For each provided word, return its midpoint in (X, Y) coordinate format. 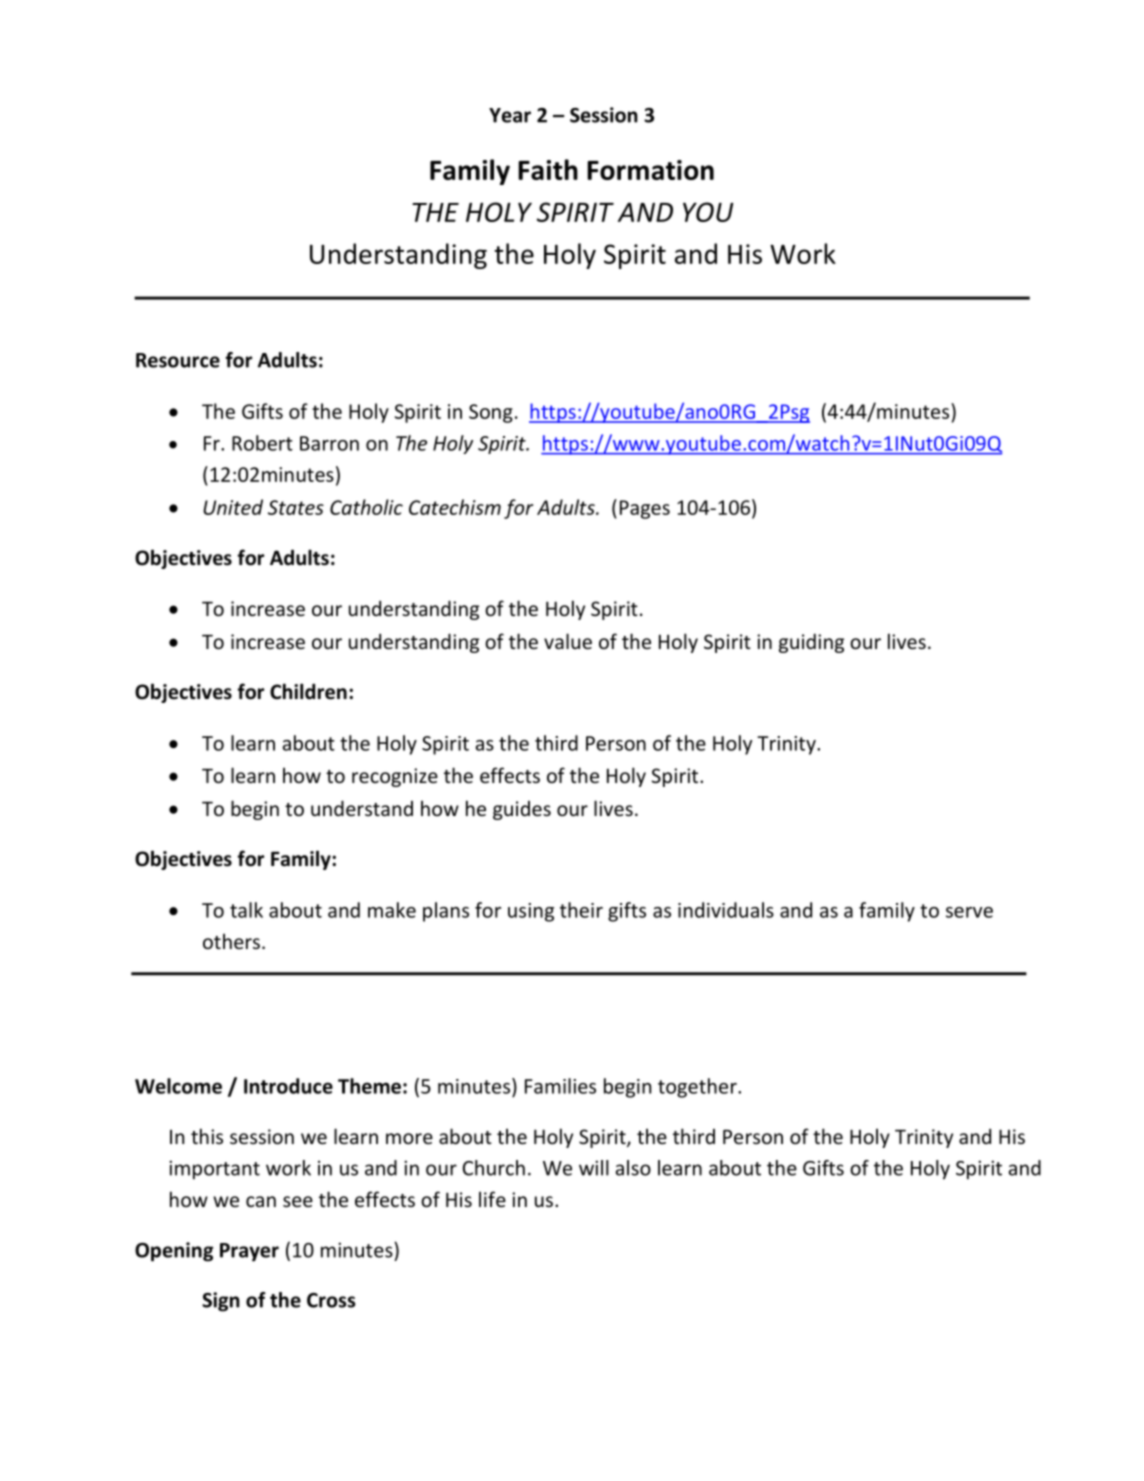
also (633, 1168)
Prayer (249, 1252)
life (492, 1199)
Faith (548, 169)
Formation (650, 170)
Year (510, 115)
